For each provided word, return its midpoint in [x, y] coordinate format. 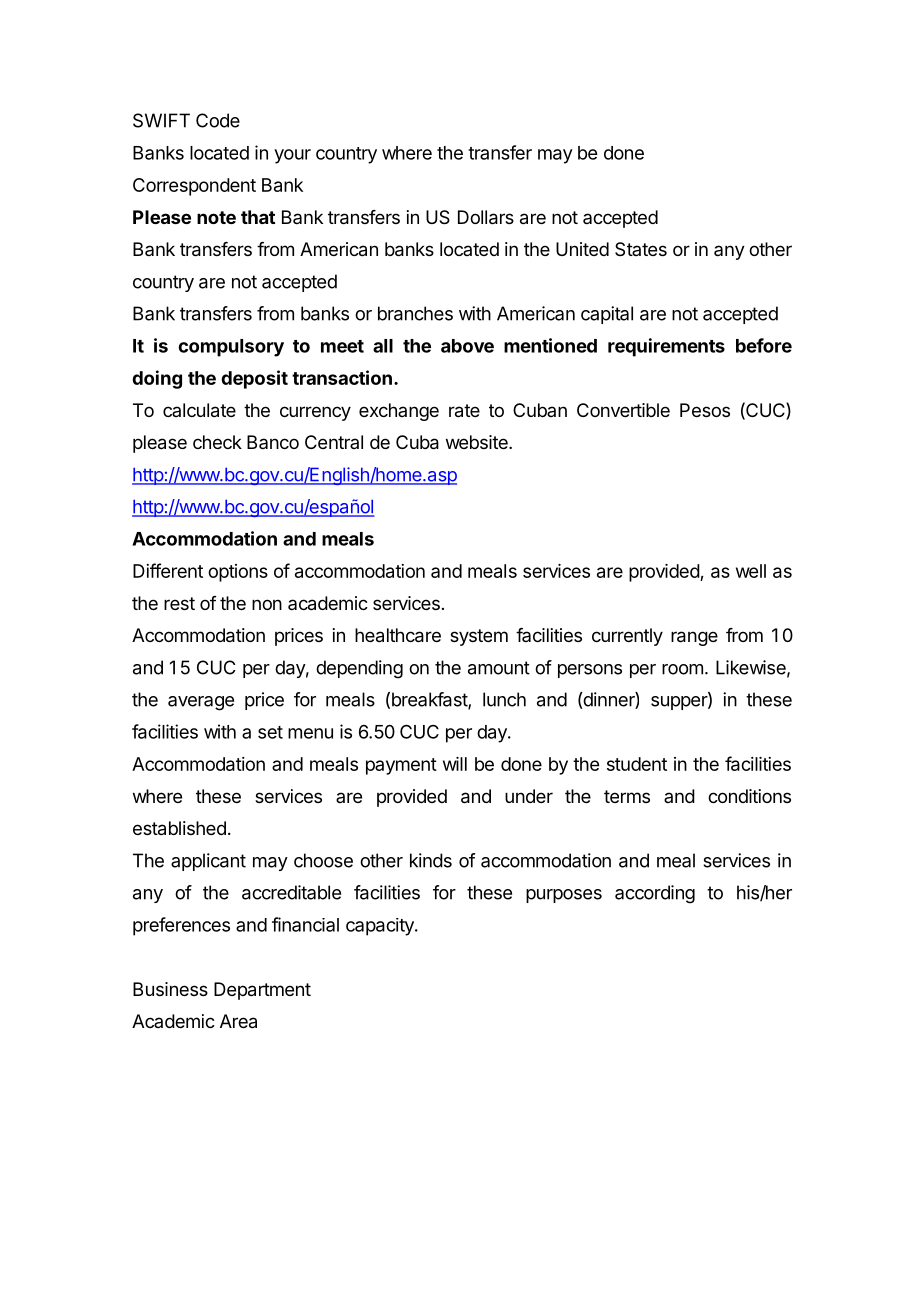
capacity [381, 927]
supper [680, 703]
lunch [504, 699]
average [201, 703]
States [641, 249]
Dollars [486, 217]
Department [262, 991]
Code [218, 120]
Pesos [705, 410]
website [478, 442]
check [217, 442]
